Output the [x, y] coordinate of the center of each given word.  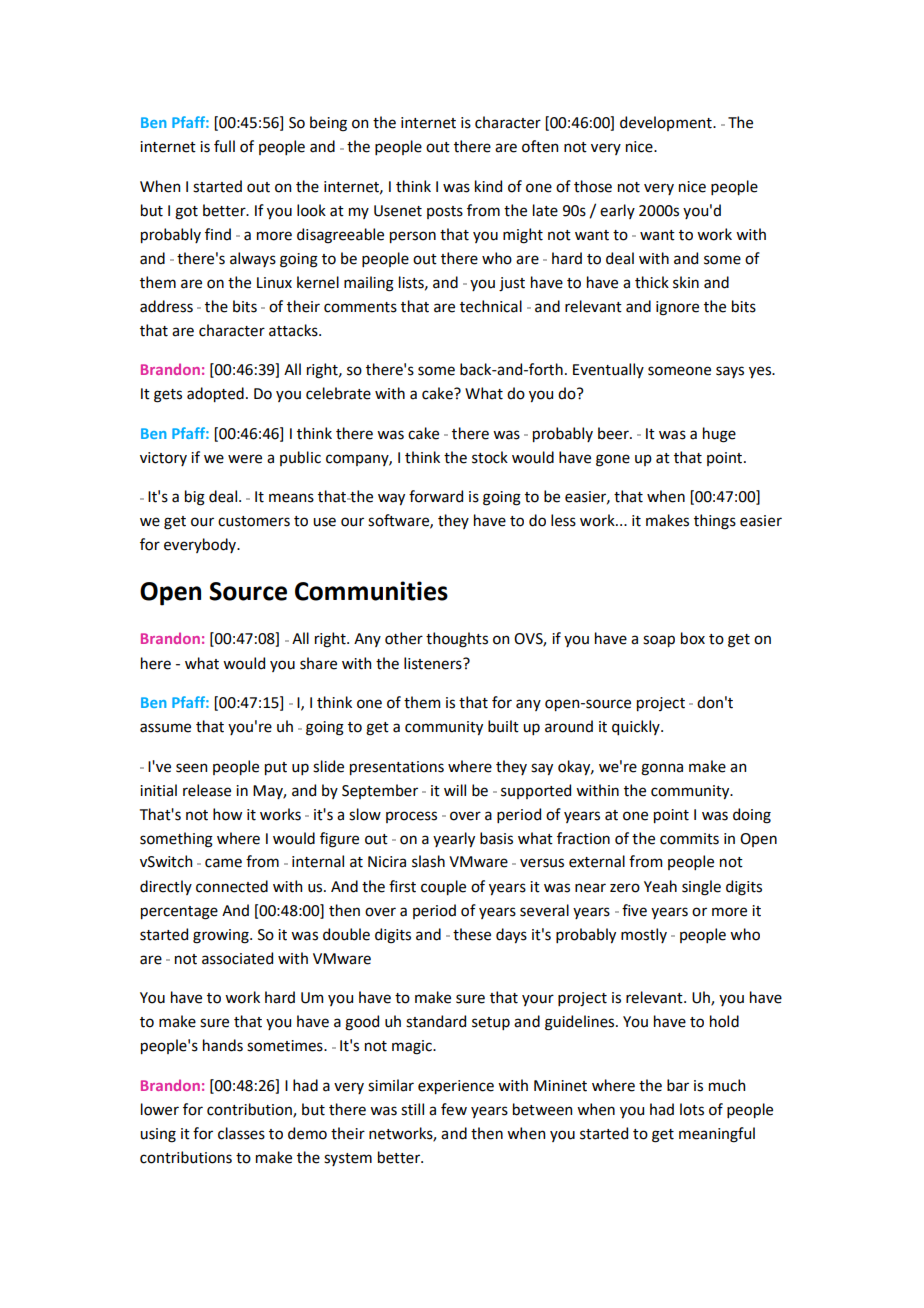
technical [491, 306]
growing [222, 936]
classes [241, 1133]
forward [436, 496]
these [472, 934]
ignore [677, 308]
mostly [644, 935]
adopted [215, 394]
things [715, 522]
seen [191, 768]
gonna [662, 769]
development [667, 123]
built [503, 726]
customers [254, 521]
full [224, 146]
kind [488, 186]
